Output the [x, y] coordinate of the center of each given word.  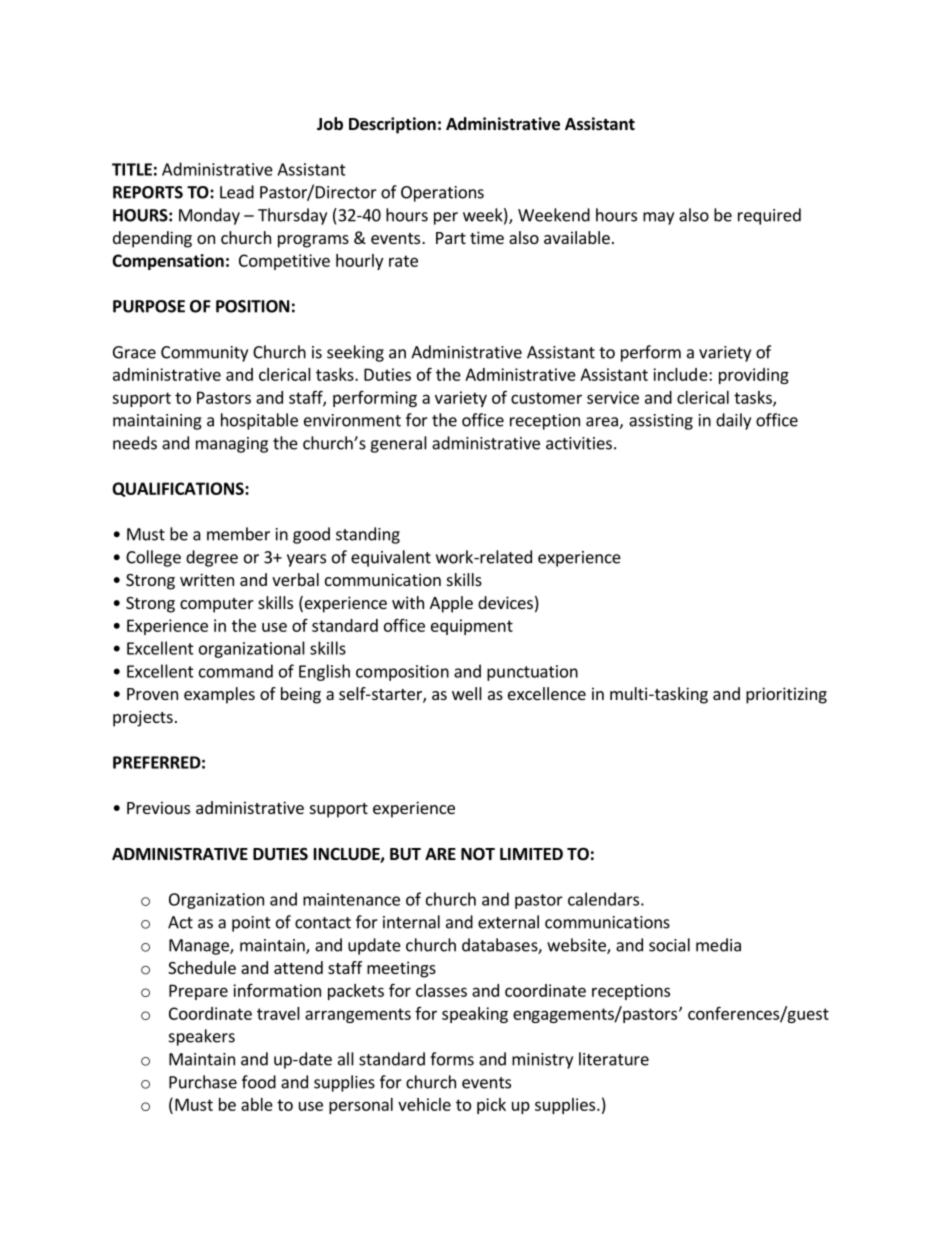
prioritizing [786, 695]
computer [217, 605]
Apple [451, 604]
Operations [442, 194]
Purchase [203, 1082]
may [658, 218]
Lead [237, 192]
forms [452, 1059]
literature [614, 1059]
